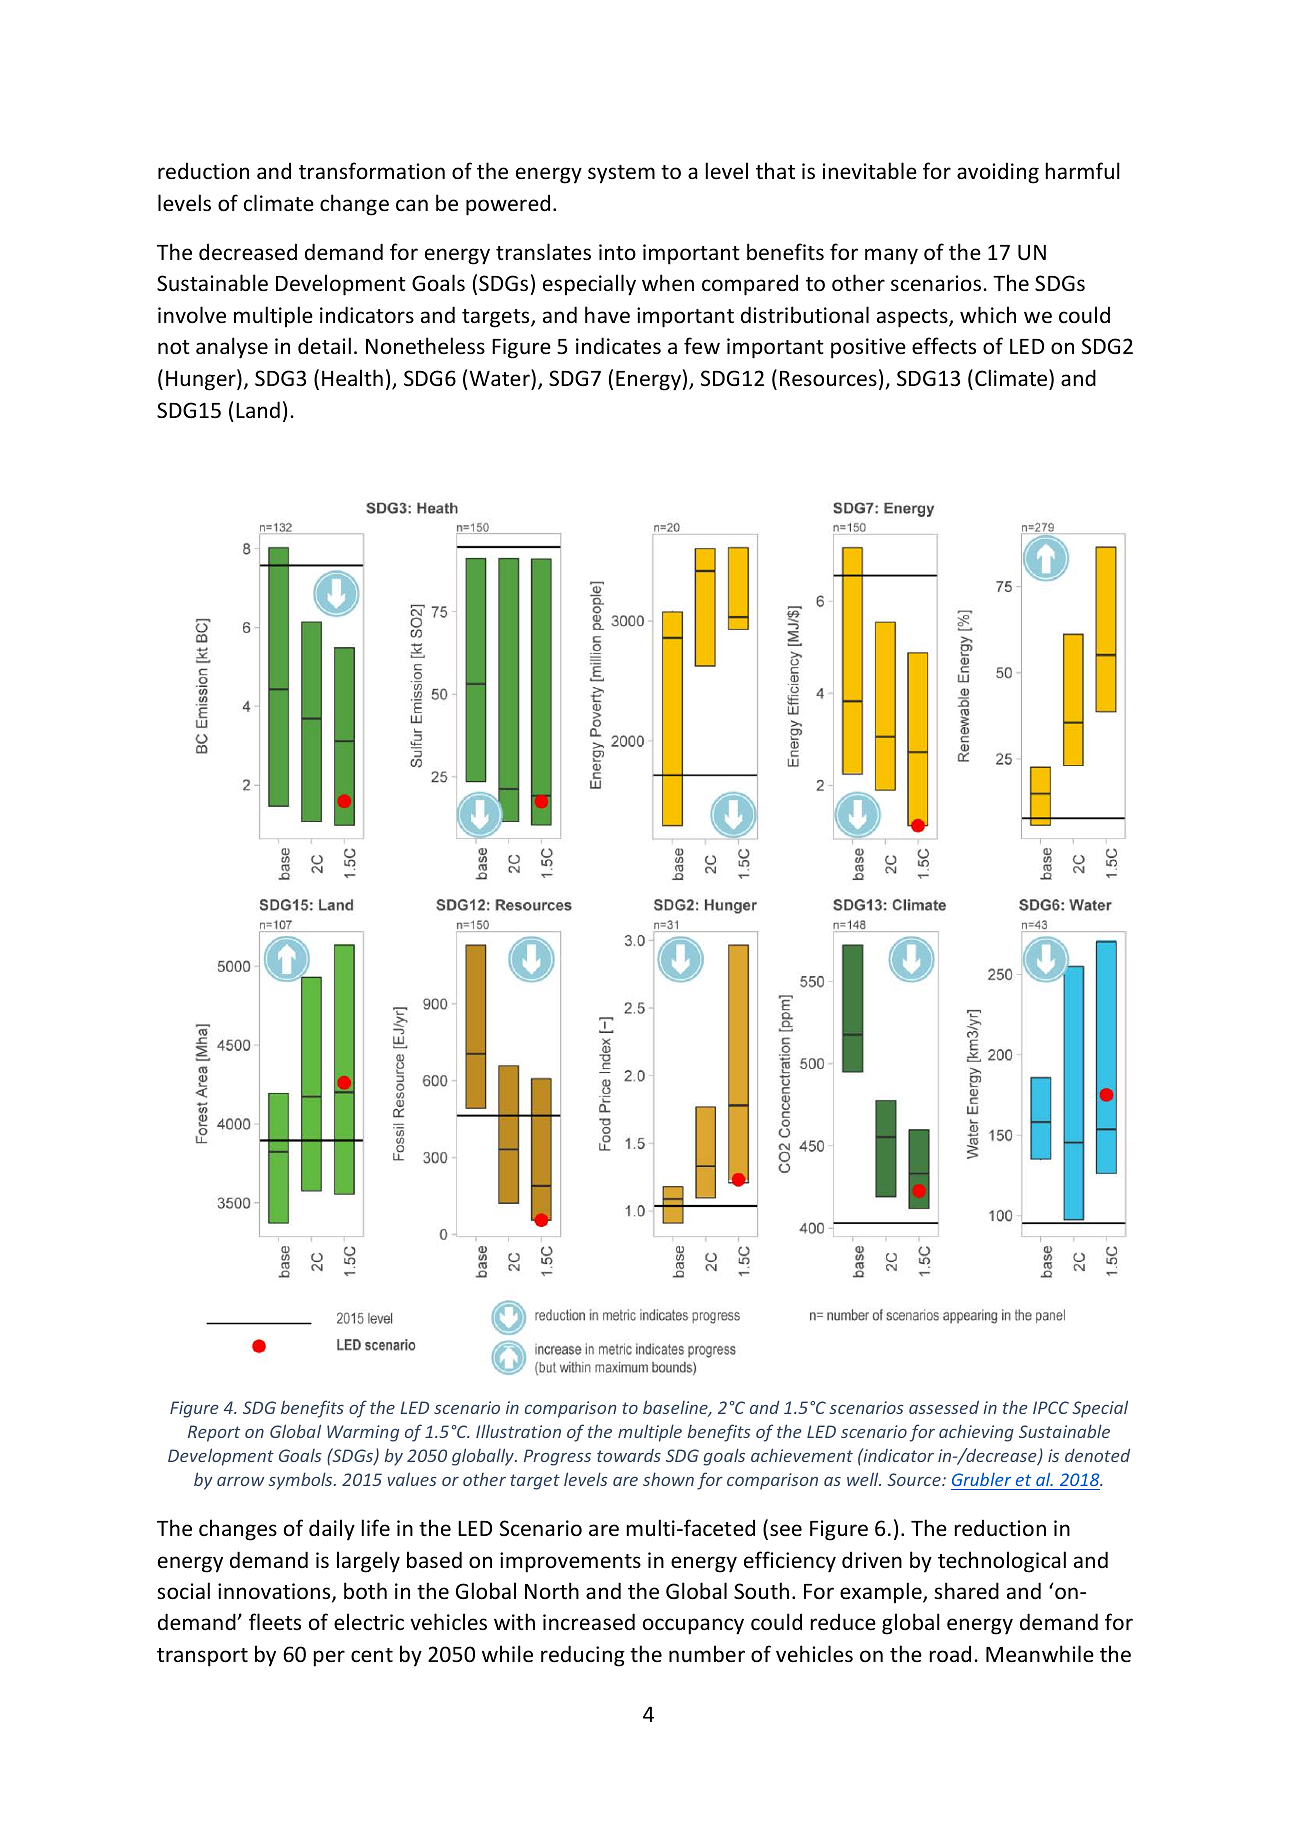  What do you see at coordinates (372, 170) in the image?
I see `transformation` at bounding box center [372, 170].
